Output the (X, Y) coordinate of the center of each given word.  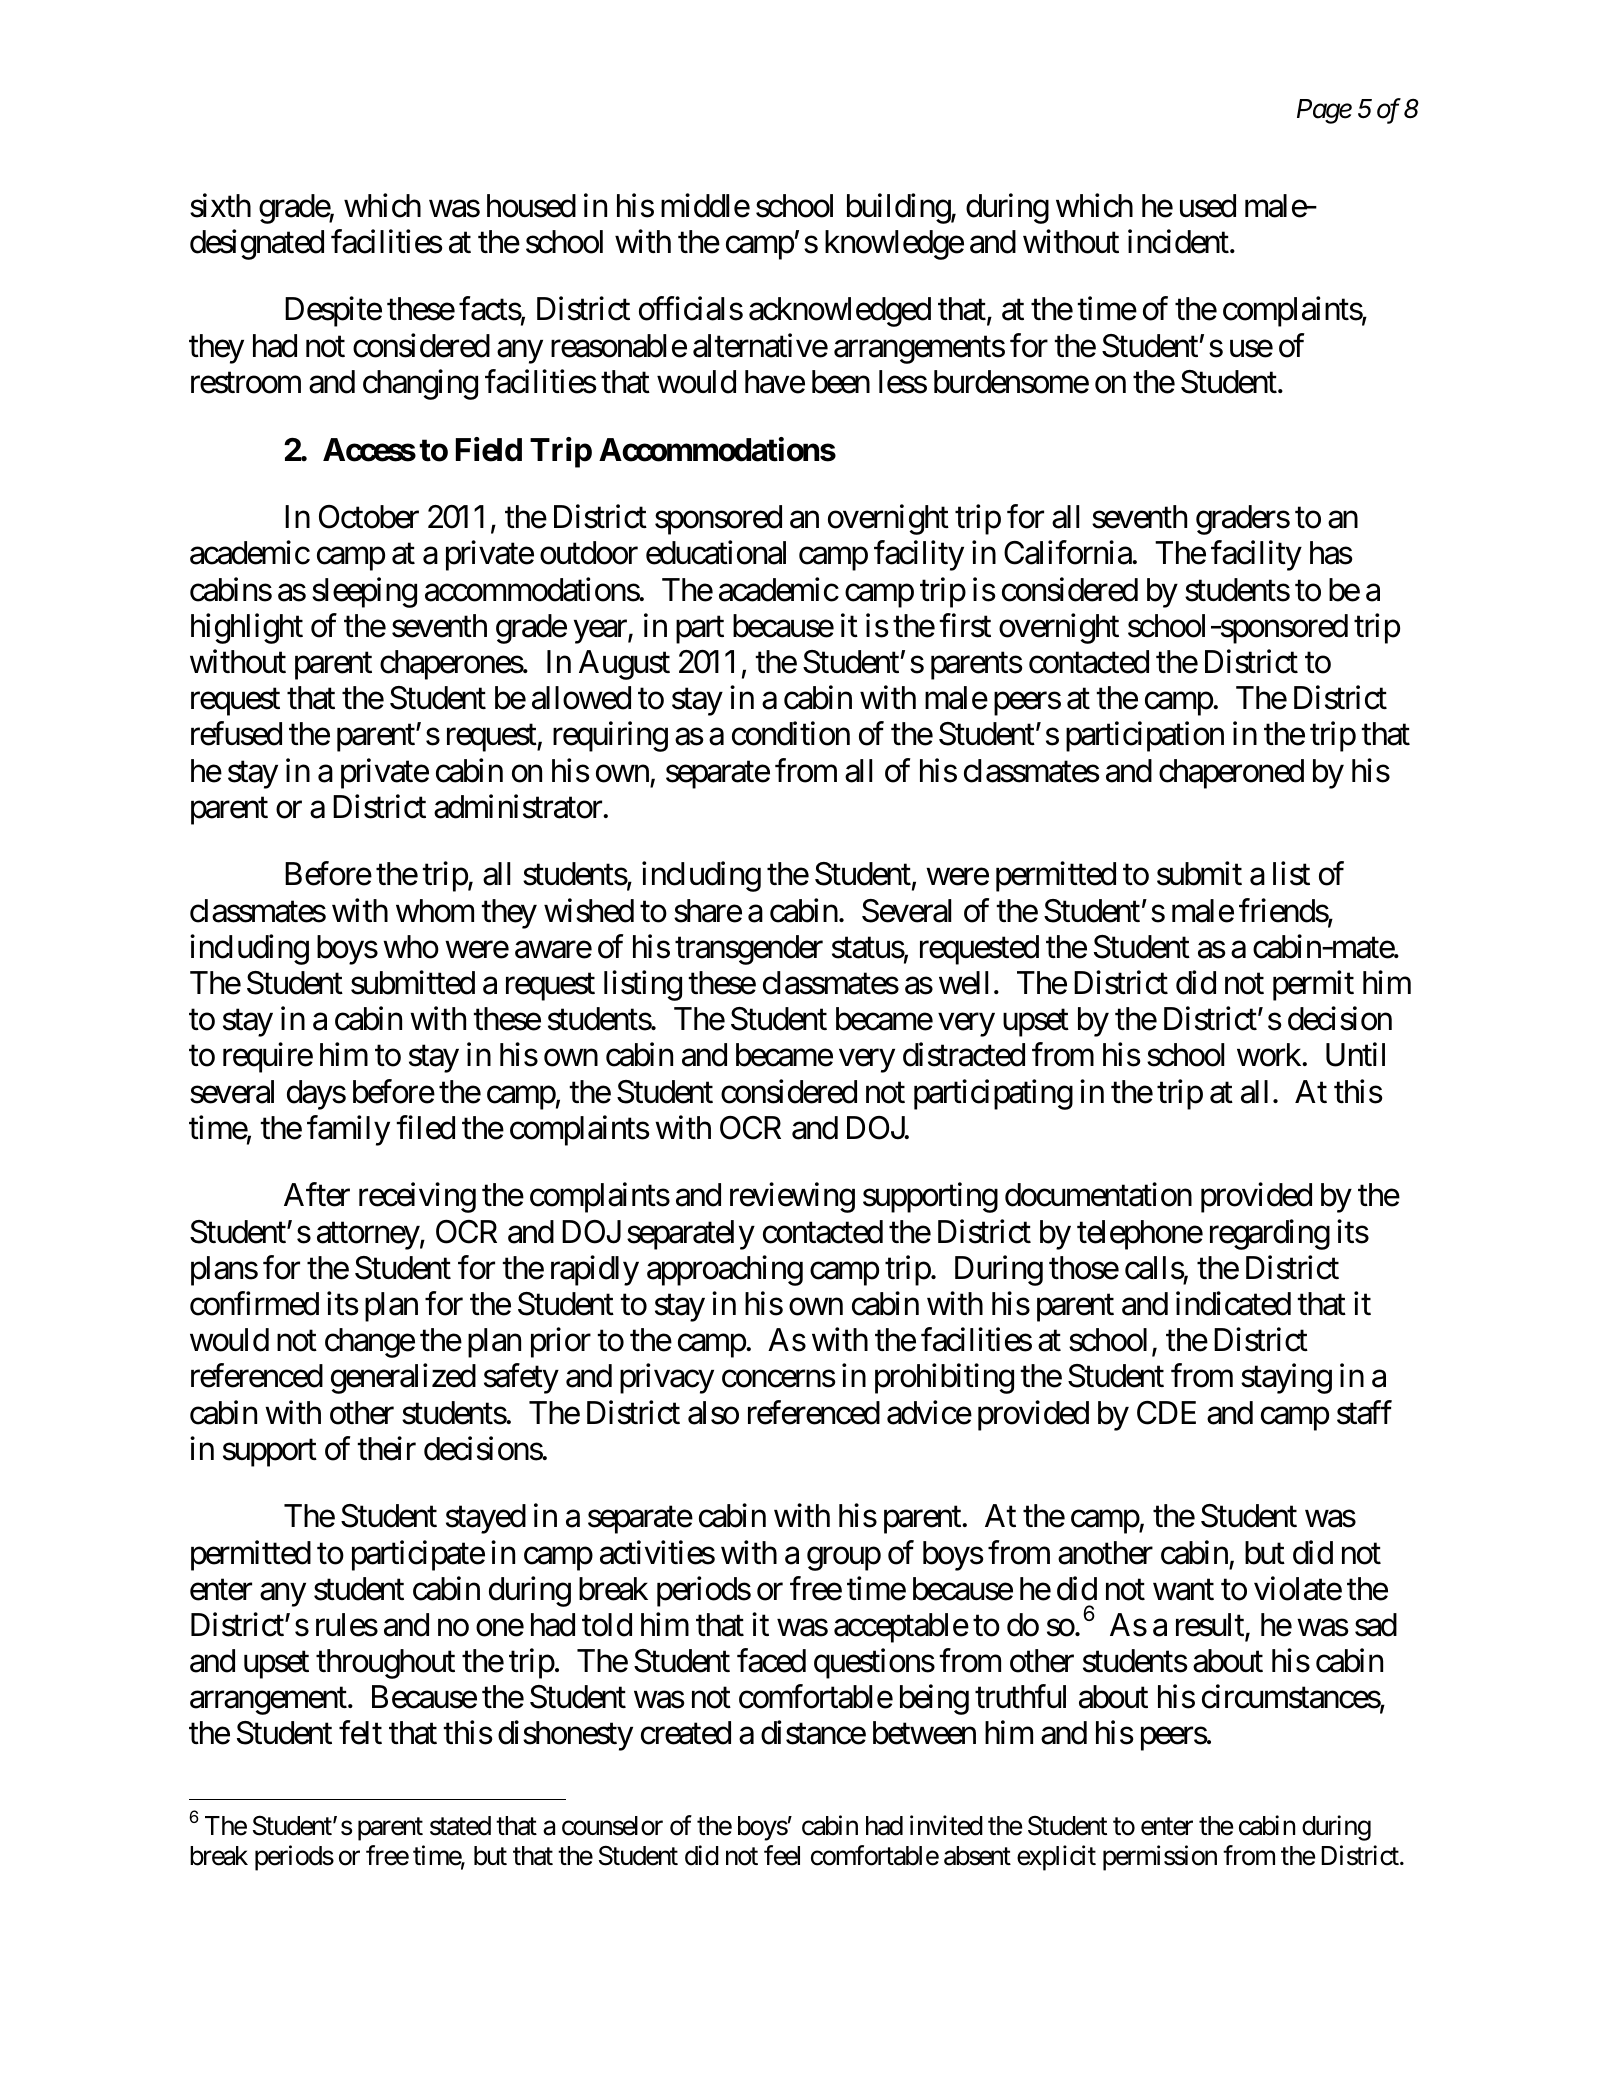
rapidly (595, 1270)
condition (791, 734)
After (317, 1195)
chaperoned (1231, 774)
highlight (247, 628)
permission (1160, 1858)
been (841, 382)
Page (1324, 111)
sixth (220, 205)
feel (782, 1856)
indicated (1233, 1303)
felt (360, 1733)
